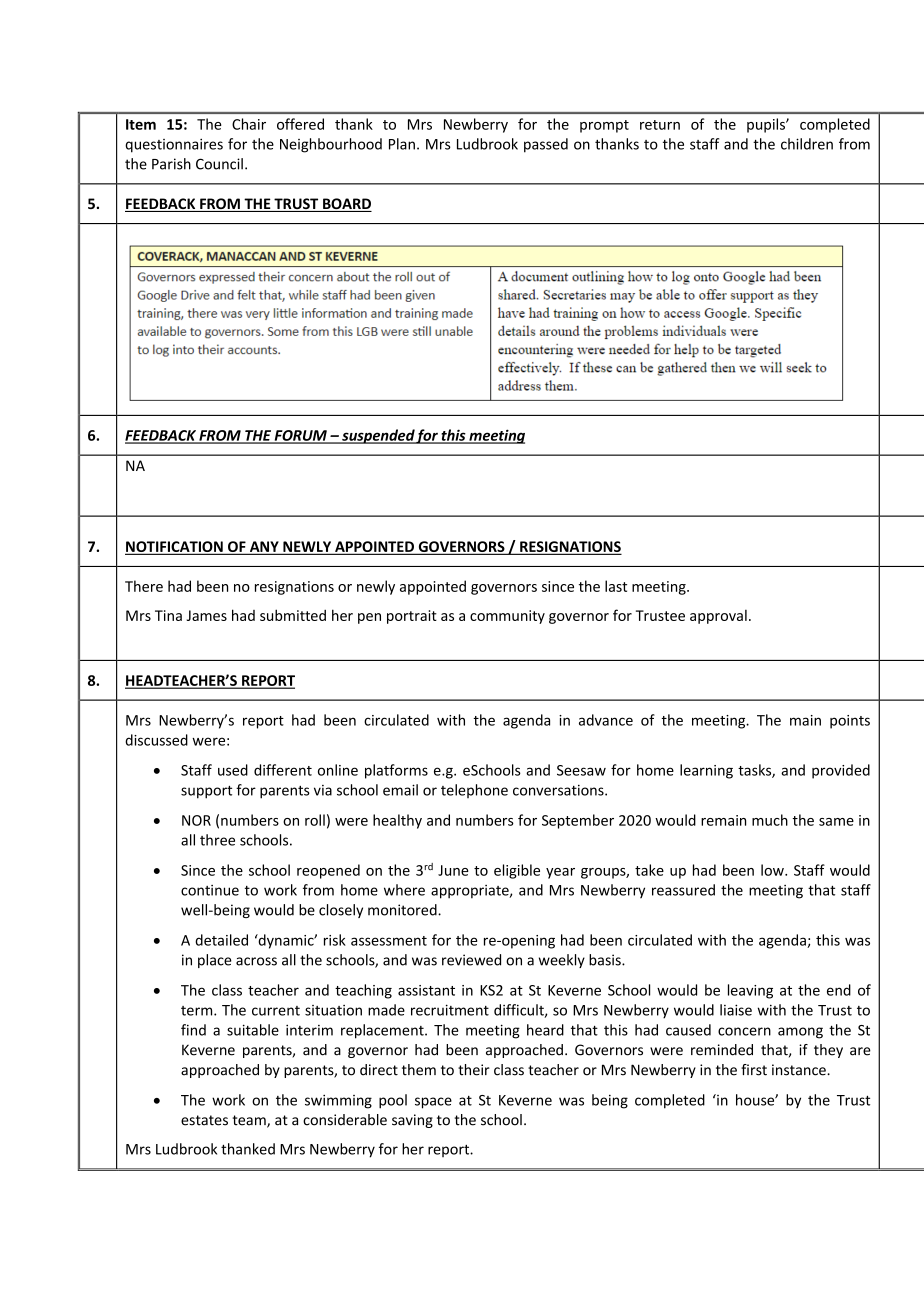 The width and height of the image is (924, 1308). I want to click on FORUM, so click(300, 436).
